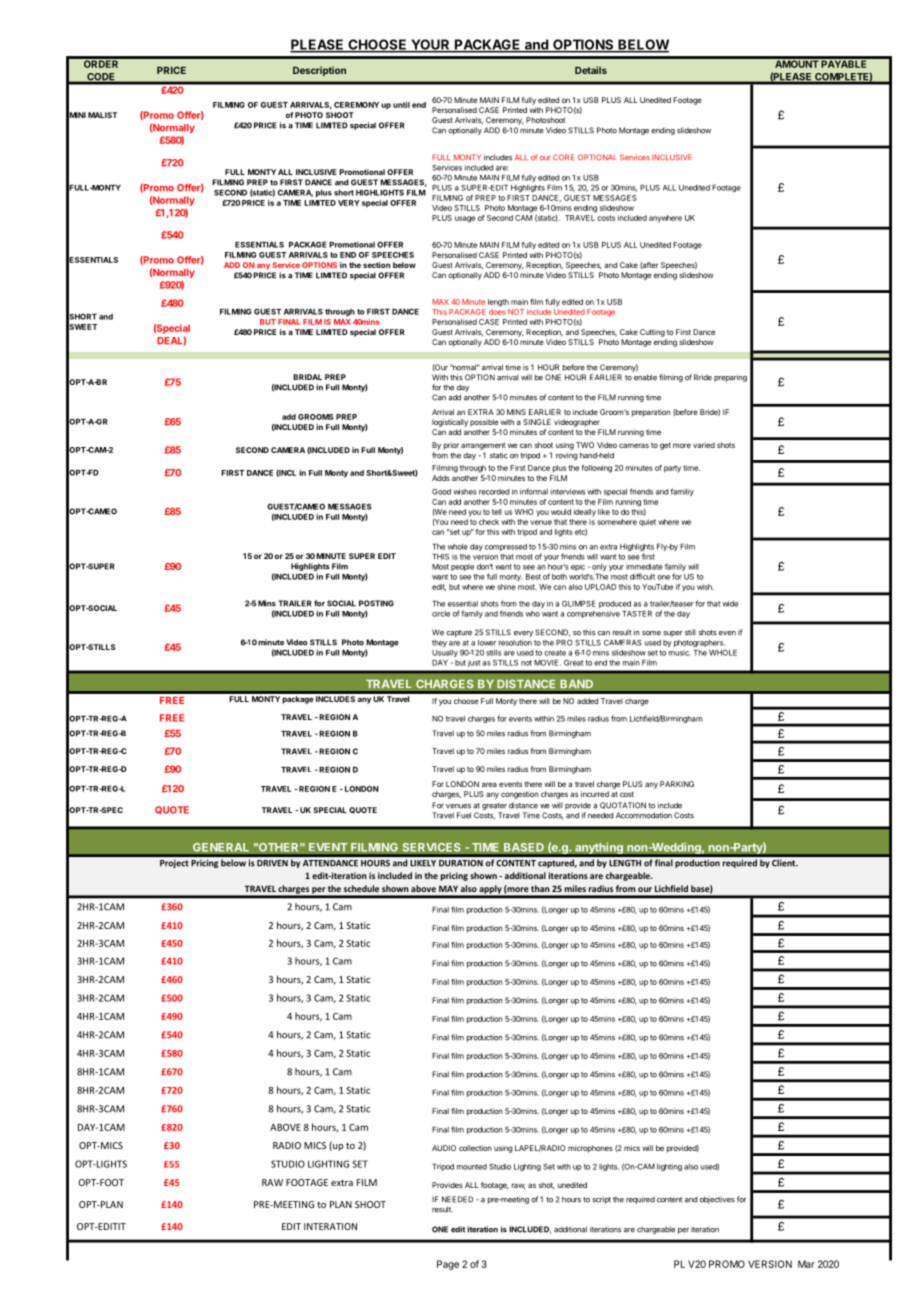  Describe the element at coordinates (448, 888) in the image. I see `MAY` at that location.
